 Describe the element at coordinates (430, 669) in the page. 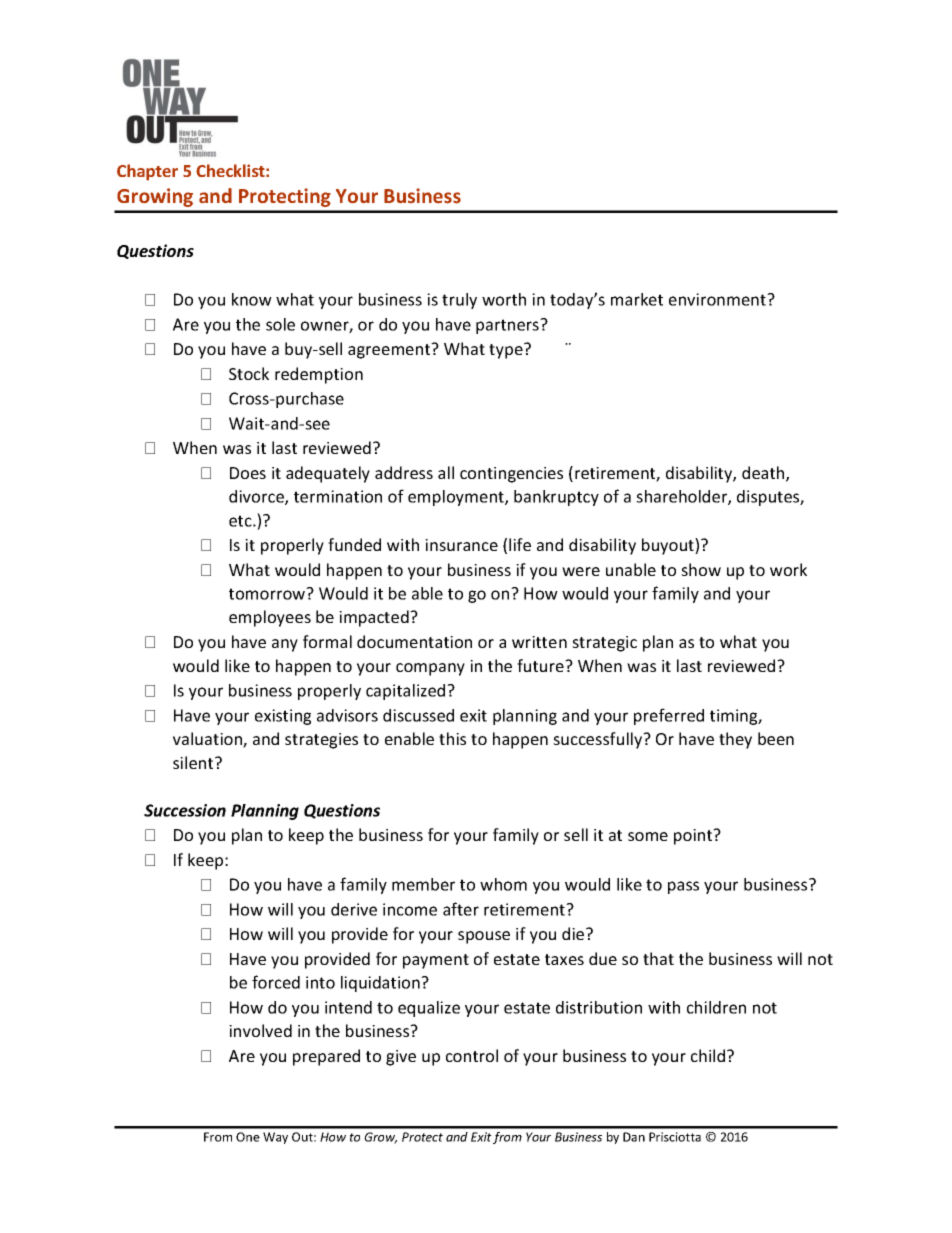

I see `company` at that location.
